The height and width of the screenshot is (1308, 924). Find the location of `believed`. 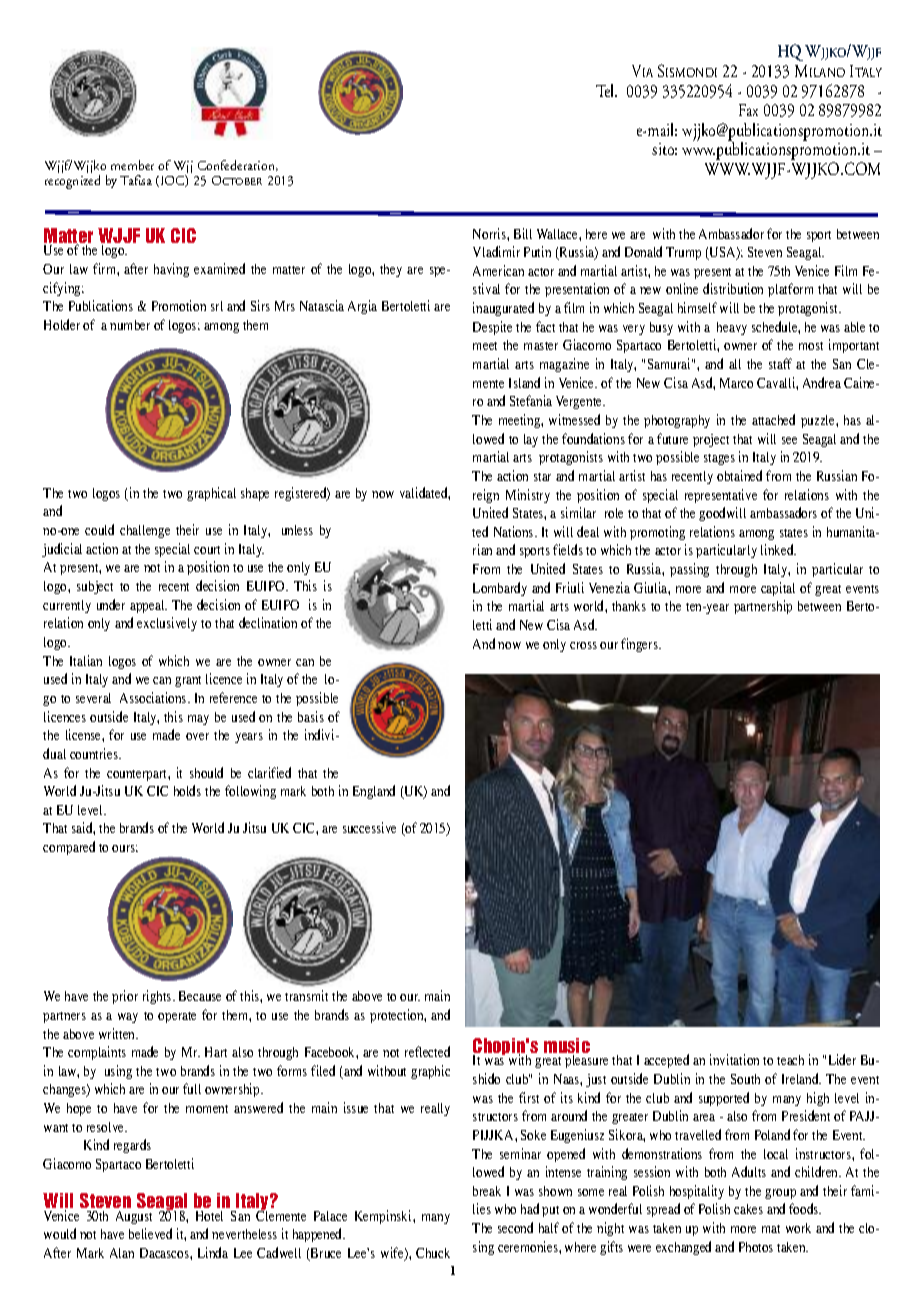

believed is located at coordinates (150, 1233).
